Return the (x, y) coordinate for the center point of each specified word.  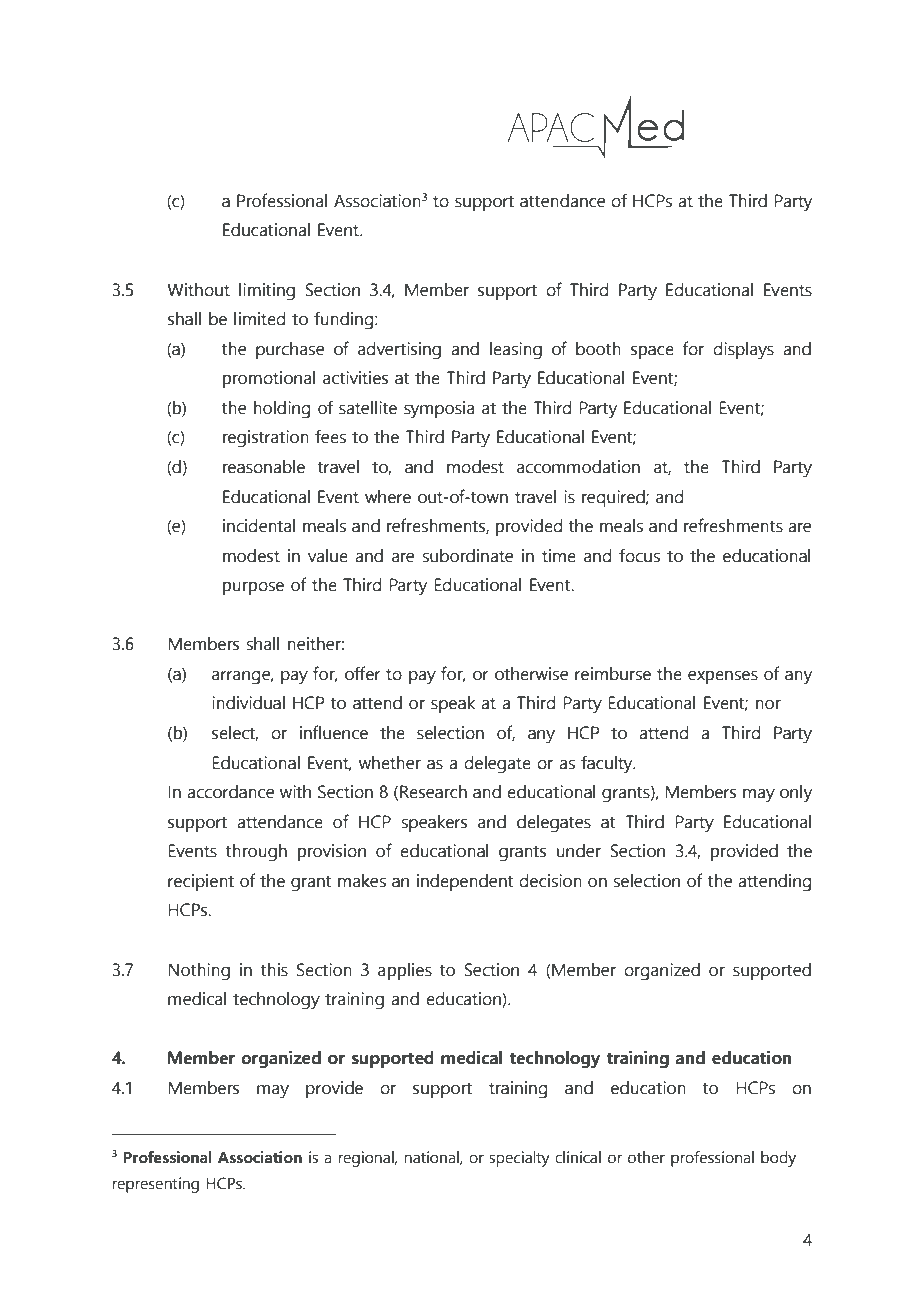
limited (260, 319)
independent (465, 882)
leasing (516, 351)
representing (155, 1185)
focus (639, 555)
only (796, 794)
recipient (201, 882)
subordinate (467, 556)
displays (743, 351)
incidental (259, 526)
